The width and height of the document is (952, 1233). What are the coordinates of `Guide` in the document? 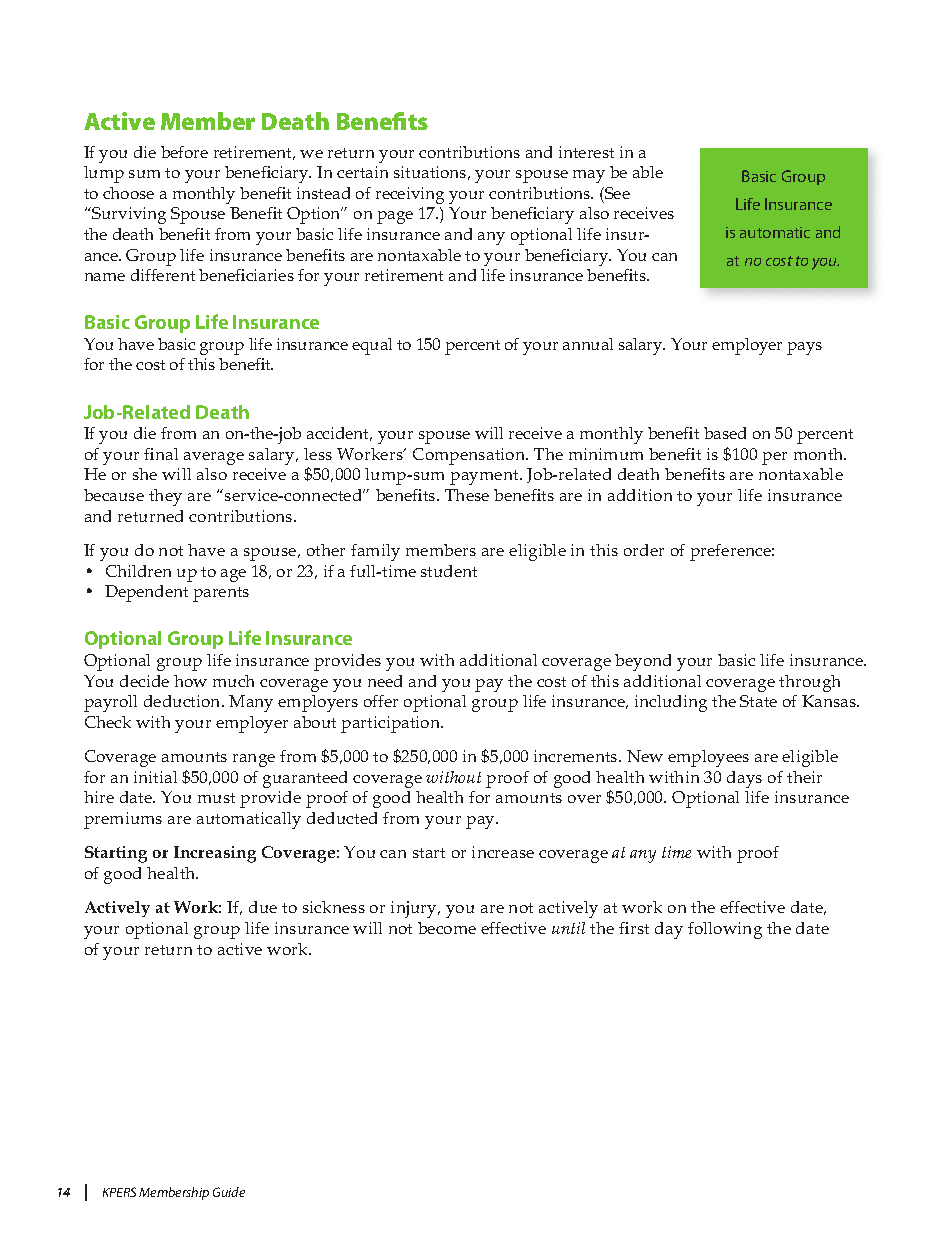 It's located at (229, 1192).
